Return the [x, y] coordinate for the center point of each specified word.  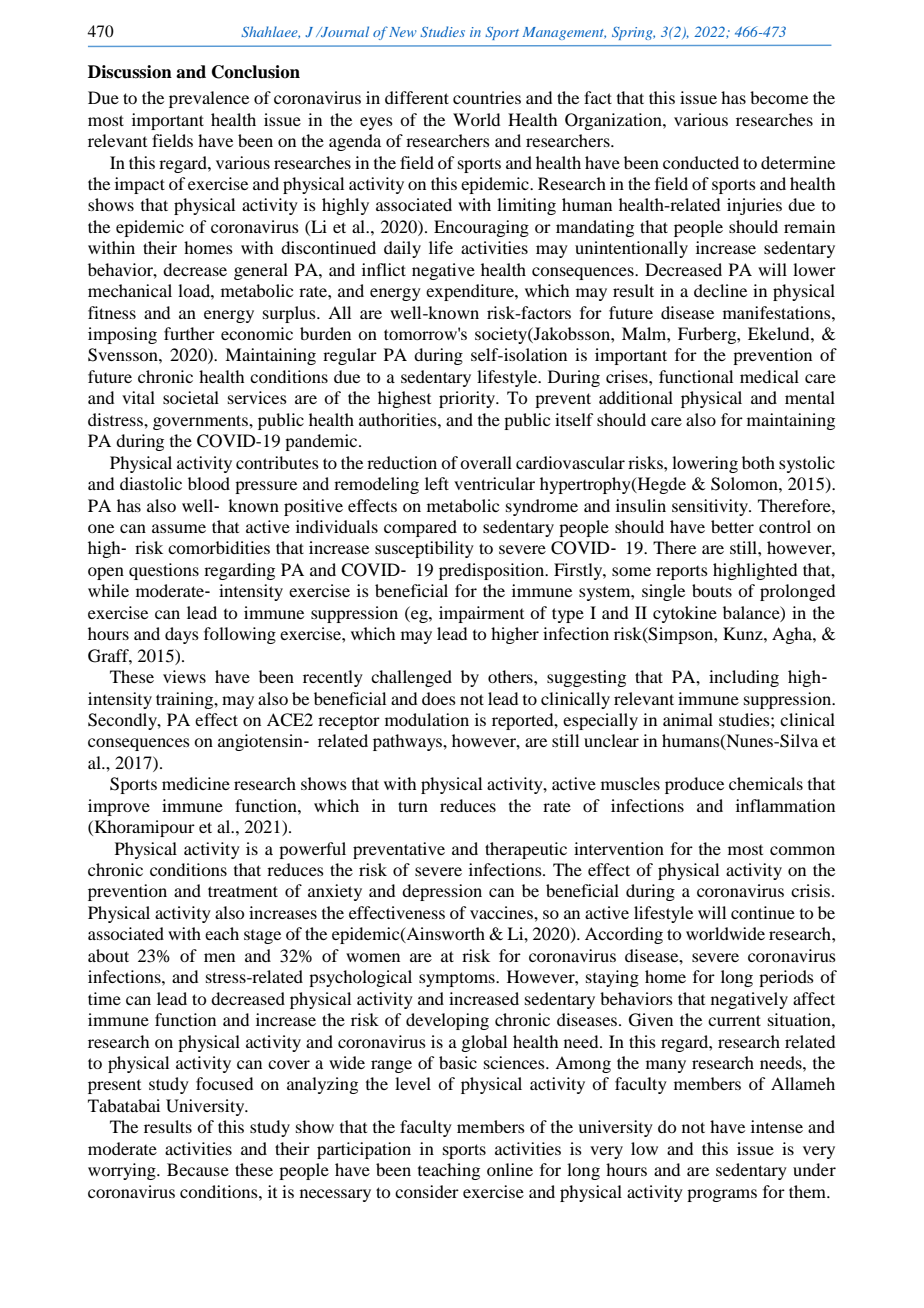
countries [487, 97]
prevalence [209, 99]
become [779, 97]
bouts [712, 590]
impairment [481, 614]
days [182, 635]
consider [427, 1191]
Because [198, 1169]
